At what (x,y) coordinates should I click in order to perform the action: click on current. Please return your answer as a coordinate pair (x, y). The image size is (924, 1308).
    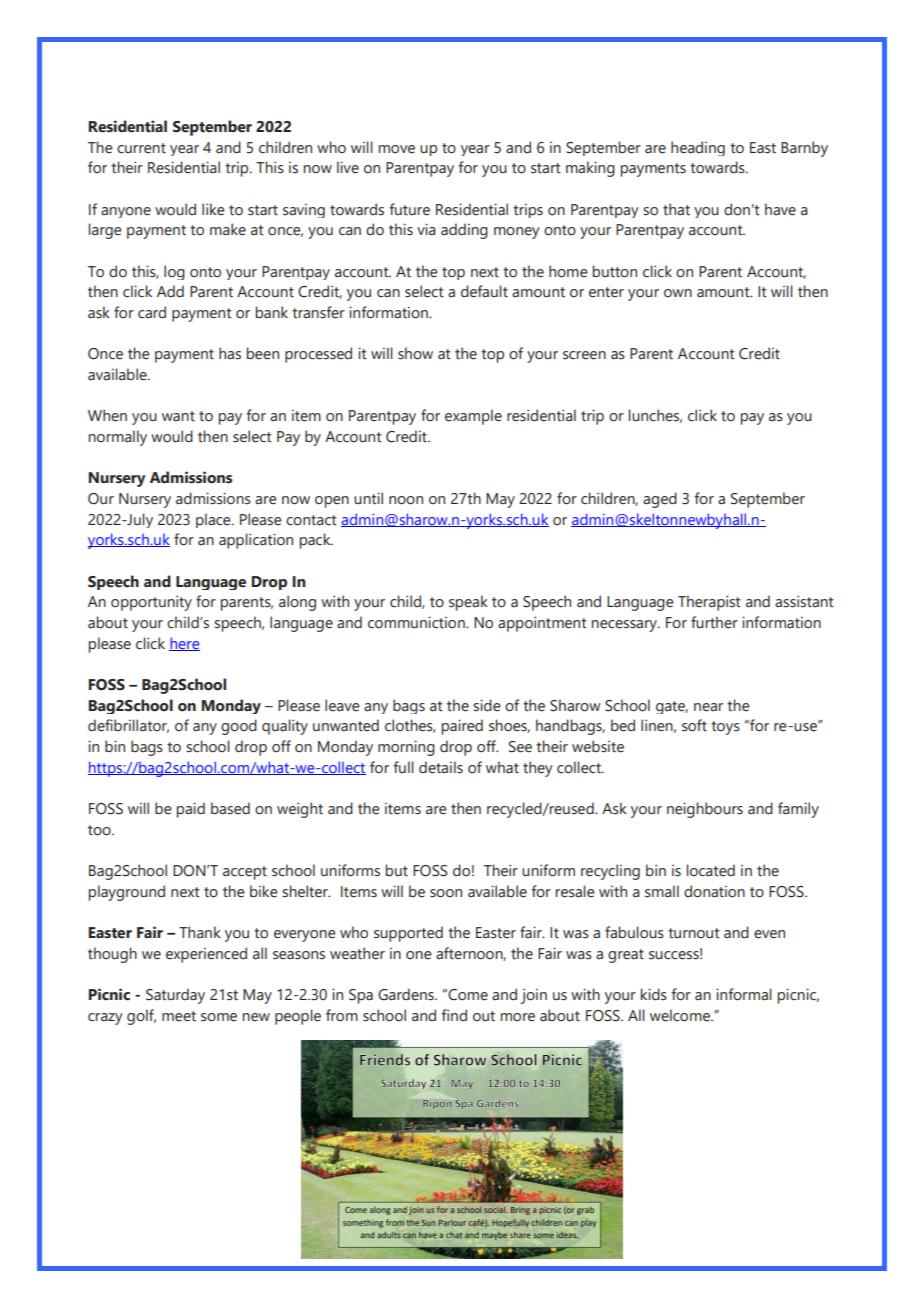
    Looking at the image, I should click on (141, 148).
